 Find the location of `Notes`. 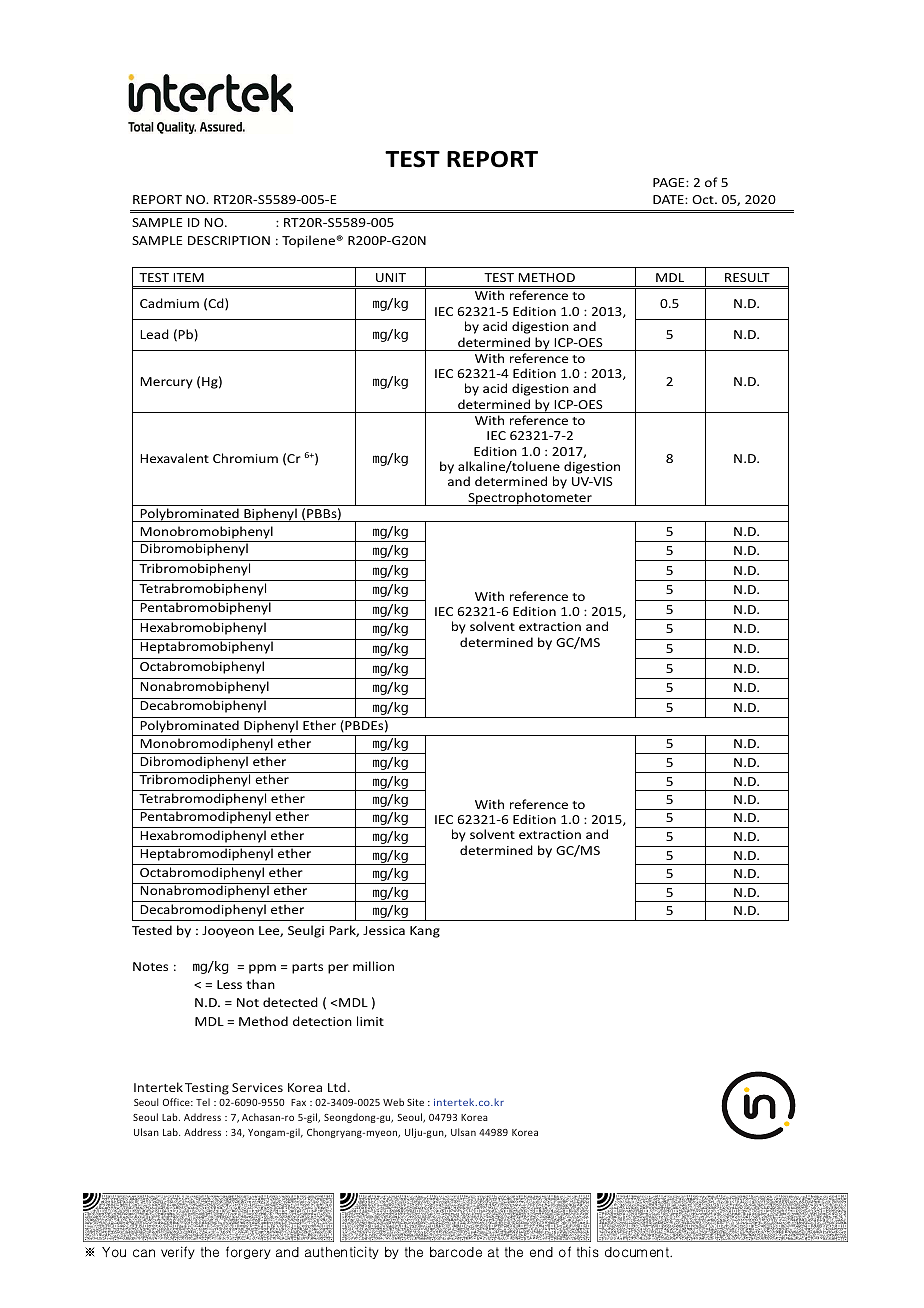

Notes is located at coordinates (150, 966).
